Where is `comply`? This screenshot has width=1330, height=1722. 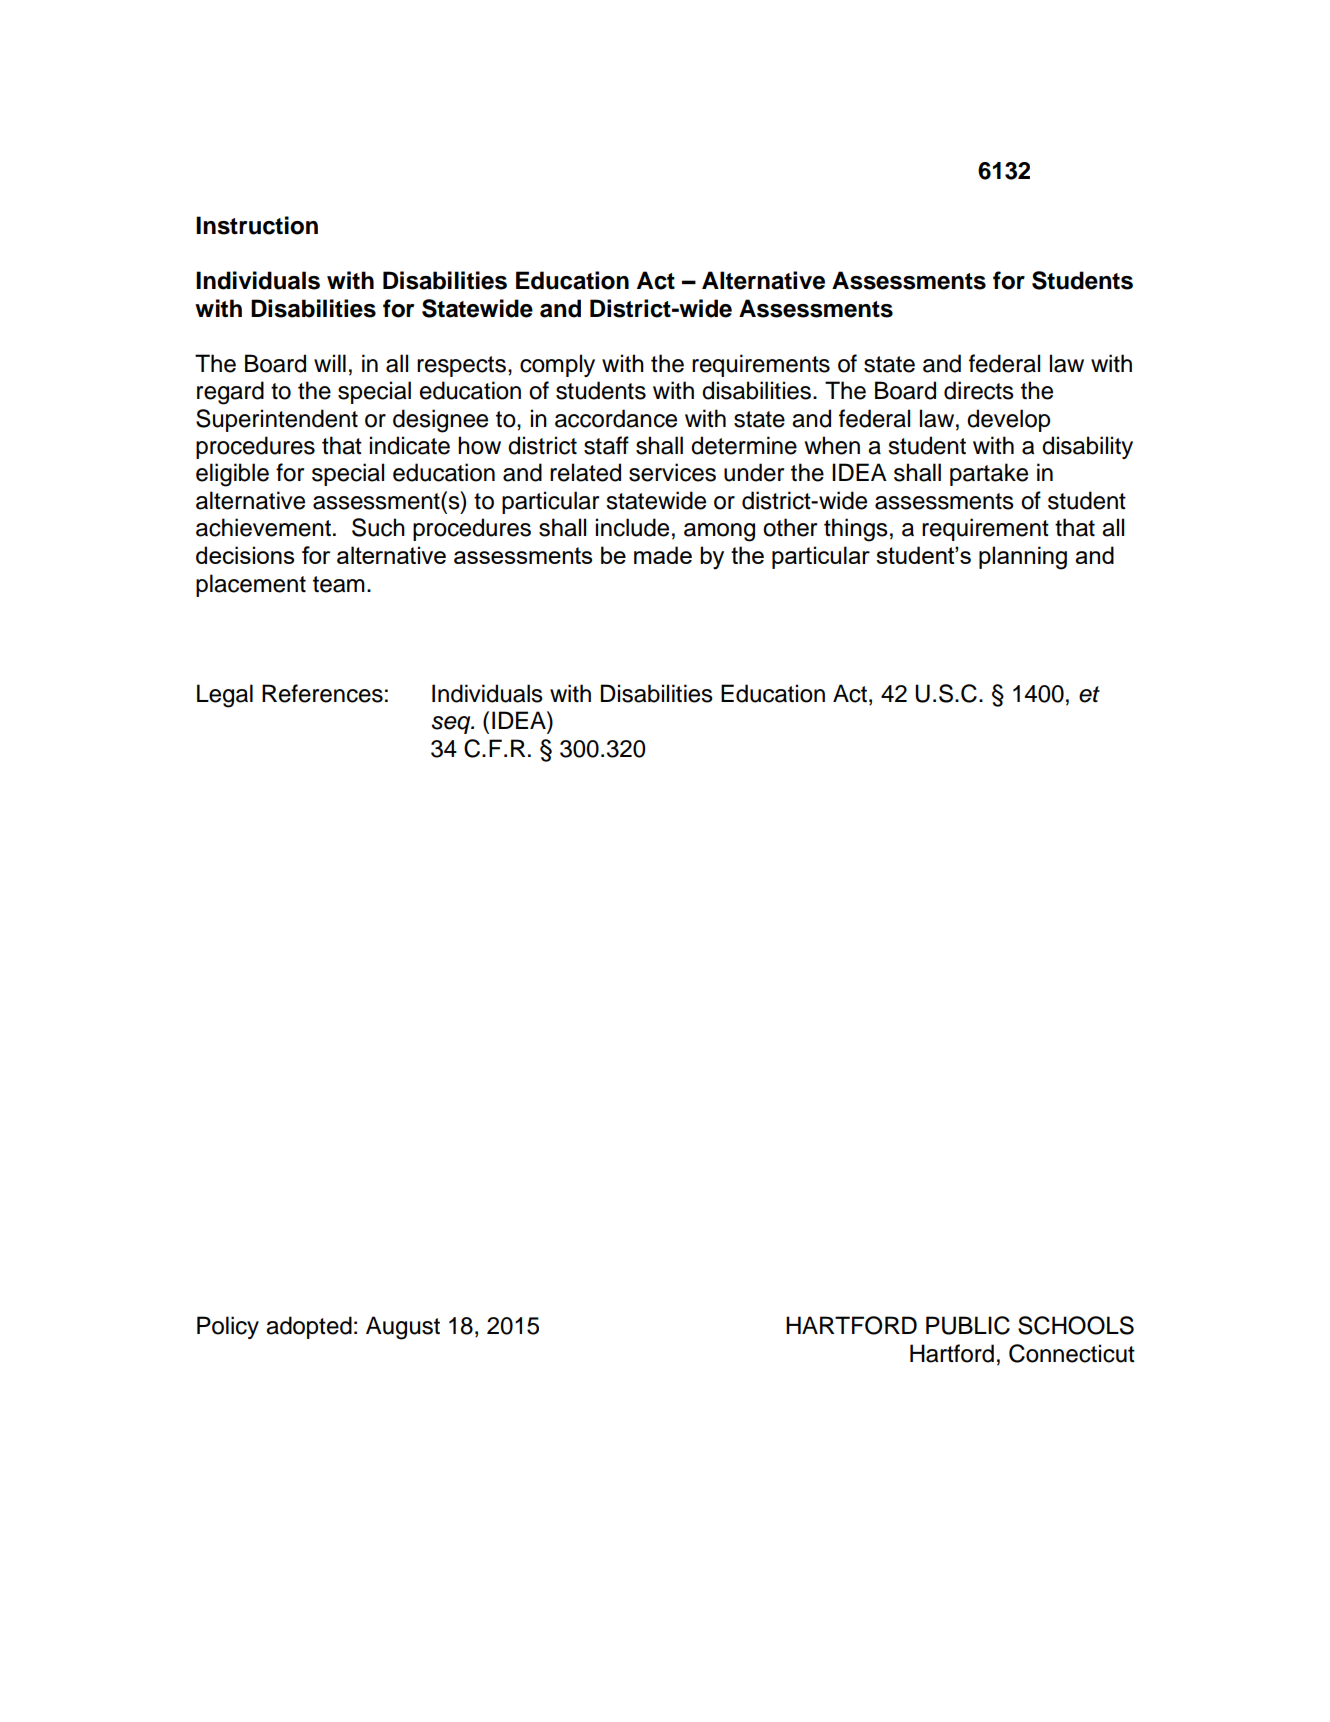 comply is located at coordinates (557, 365).
